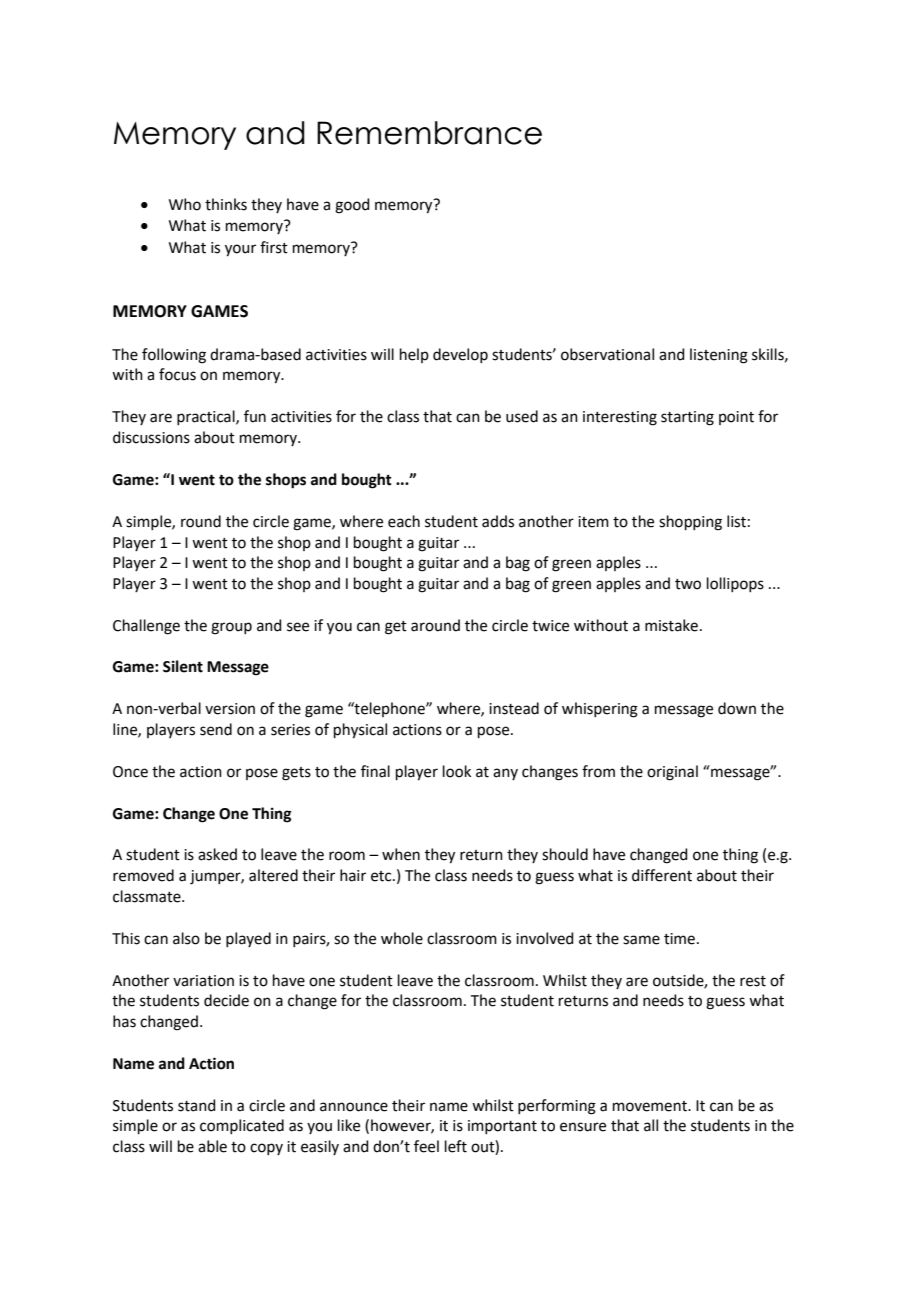 The width and height of the page is (924, 1308). I want to click on asked, so click(217, 854).
